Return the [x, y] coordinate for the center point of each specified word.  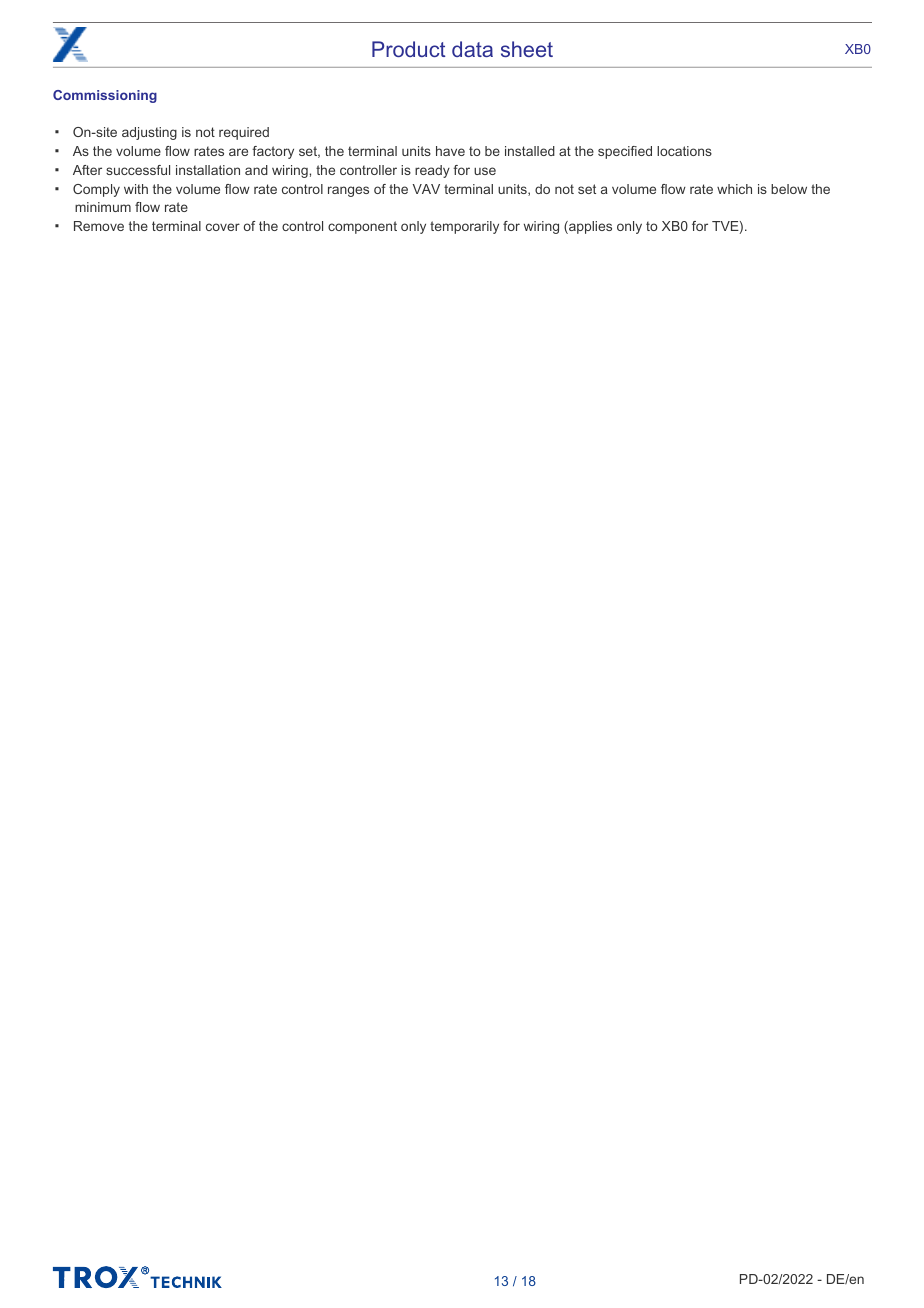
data [472, 49]
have [450, 151]
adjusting [149, 133]
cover [223, 227]
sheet [527, 49]
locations [684, 151]
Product [408, 49]
